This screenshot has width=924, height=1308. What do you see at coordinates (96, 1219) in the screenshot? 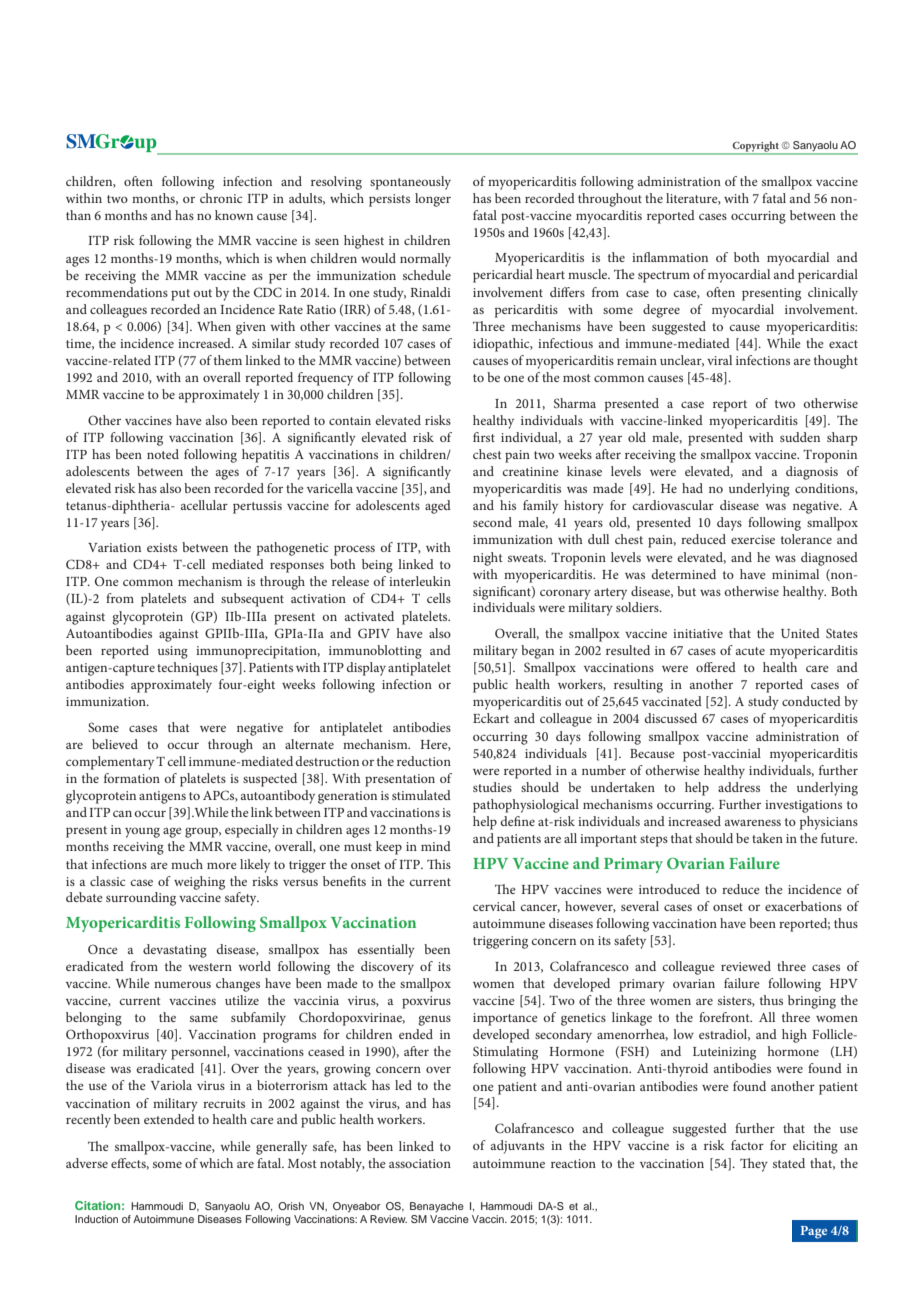
I see `Induction` at bounding box center [96, 1219].
